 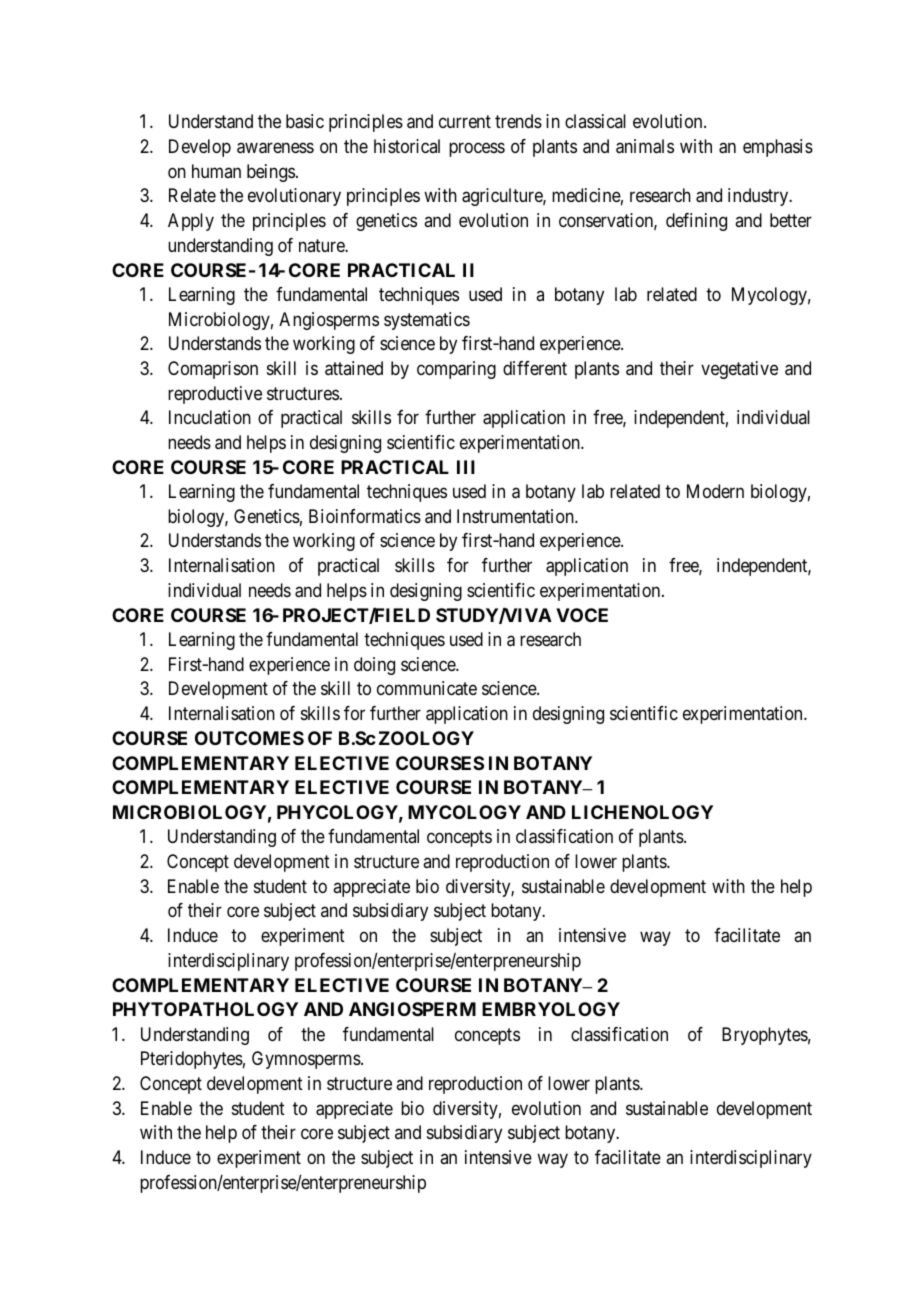 I want to click on communicate, so click(x=427, y=688).
